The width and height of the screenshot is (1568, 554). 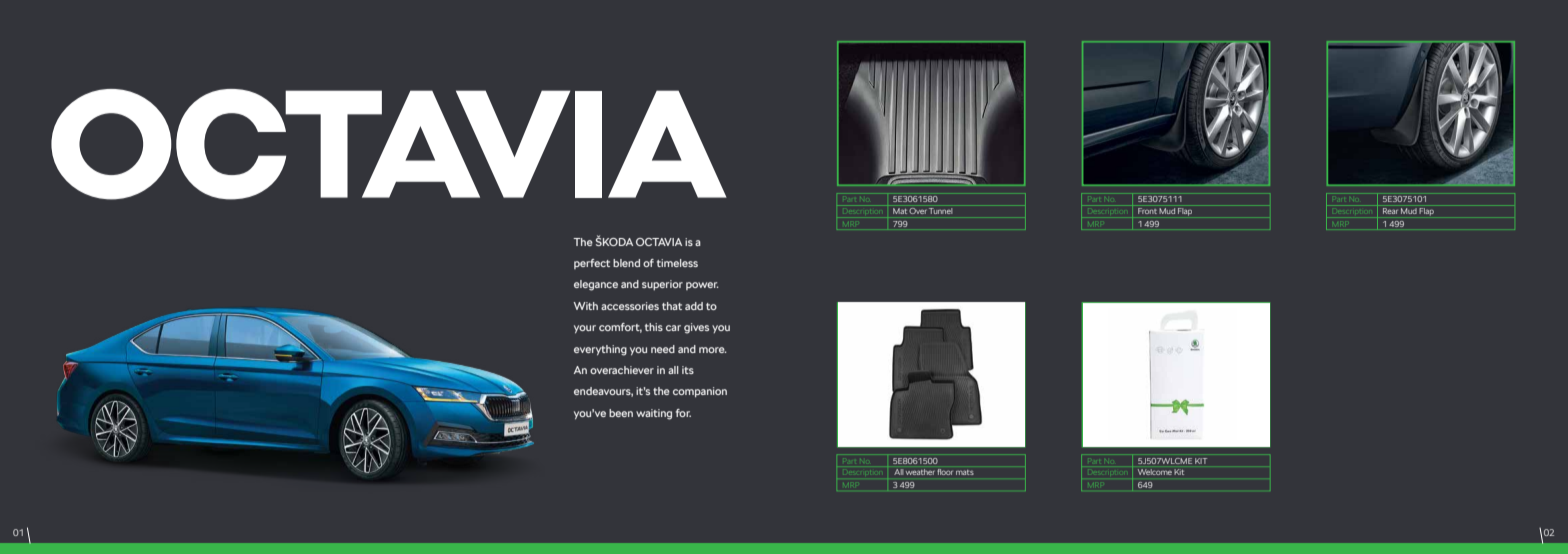 What do you see at coordinates (1147, 209) in the screenshot?
I see `Front` at bounding box center [1147, 209].
